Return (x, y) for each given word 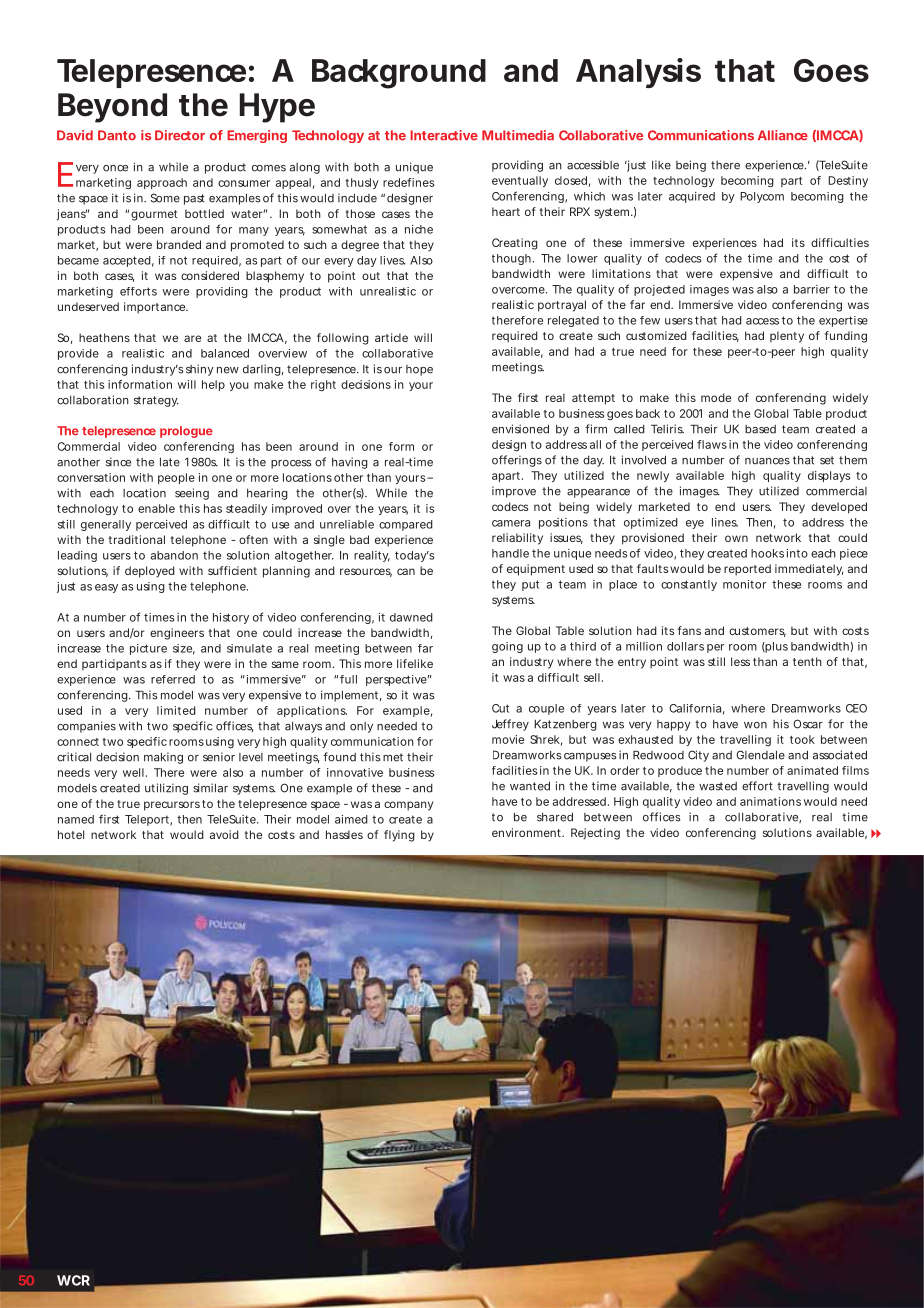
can (406, 571)
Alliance (783, 135)
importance (155, 308)
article (391, 337)
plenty (787, 337)
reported (747, 570)
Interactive (444, 135)
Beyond (112, 108)
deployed (150, 572)
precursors (172, 806)
